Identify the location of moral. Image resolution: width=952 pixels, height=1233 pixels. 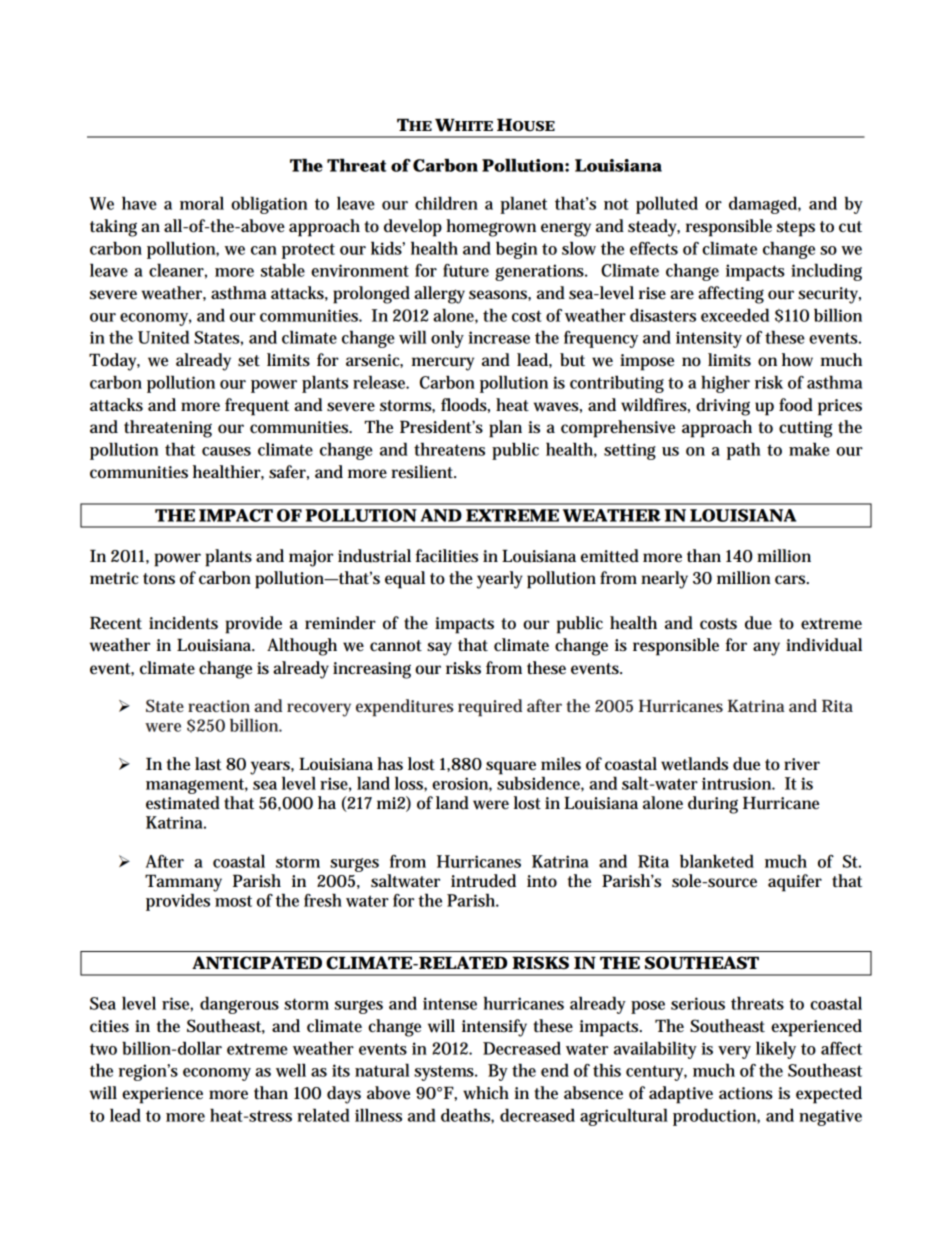
(202, 203).
